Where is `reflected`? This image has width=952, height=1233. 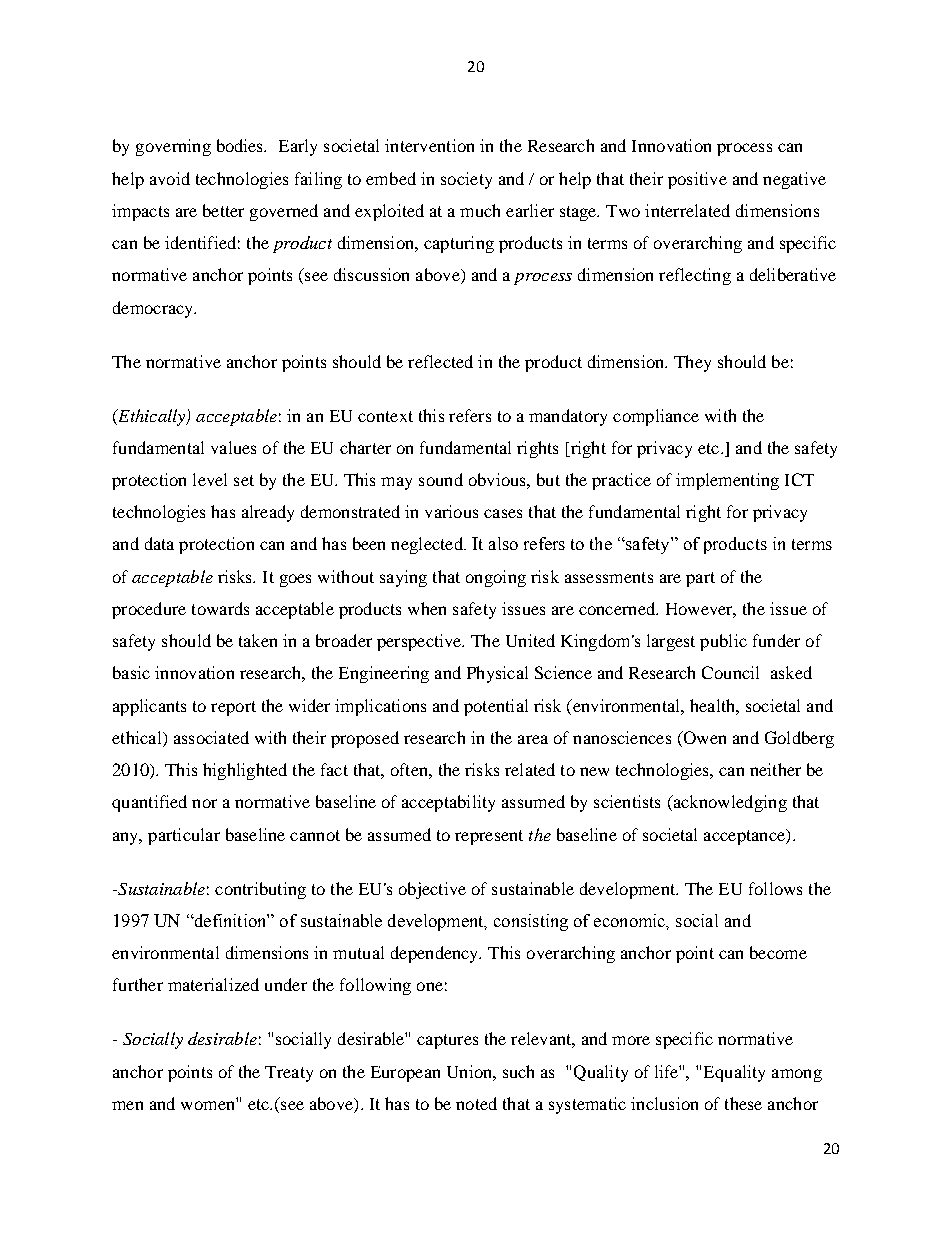 reflected is located at coordinates (440, 361).
